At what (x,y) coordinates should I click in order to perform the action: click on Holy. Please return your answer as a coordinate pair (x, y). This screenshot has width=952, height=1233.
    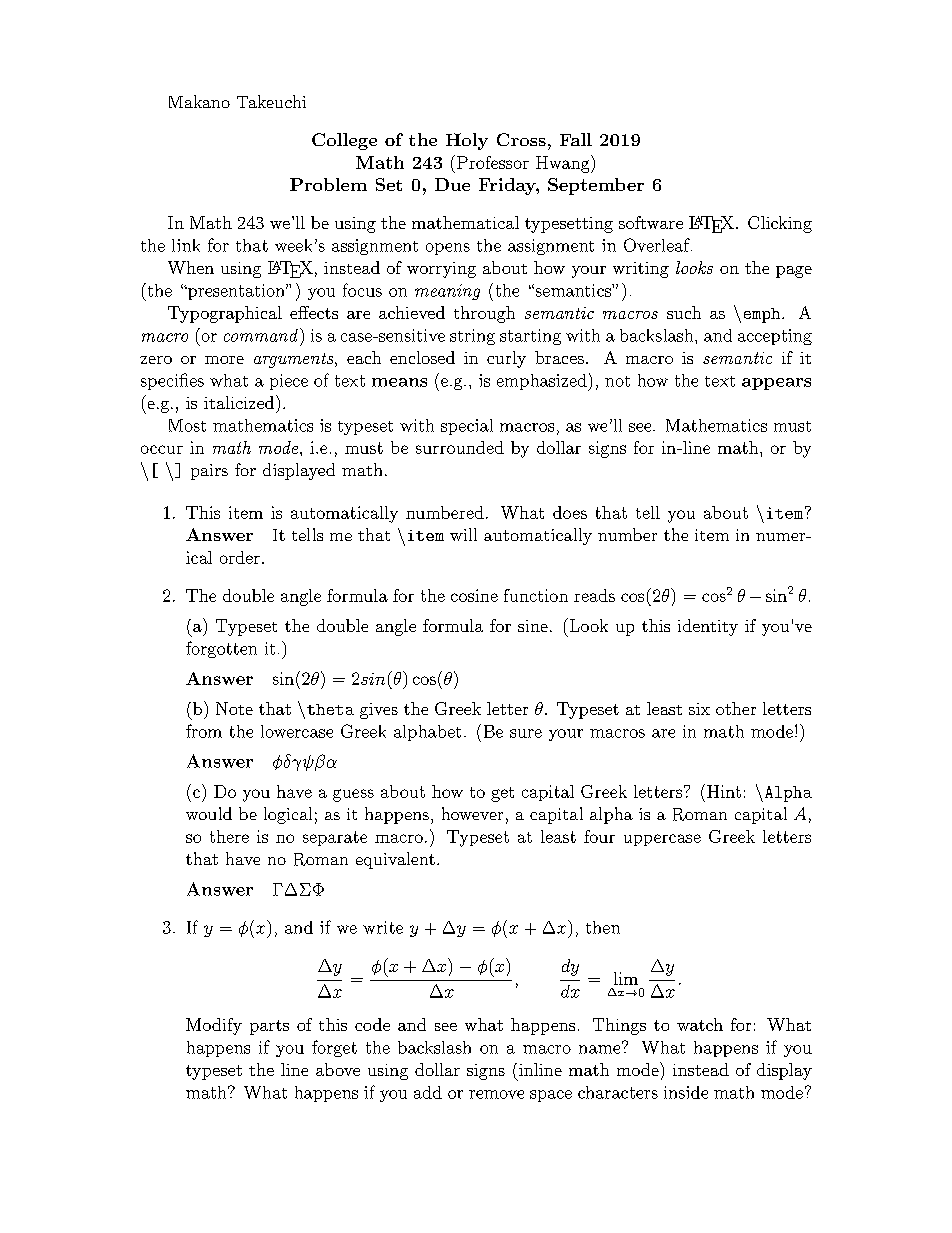
    Looking at the image, I should click on (467, 141).
